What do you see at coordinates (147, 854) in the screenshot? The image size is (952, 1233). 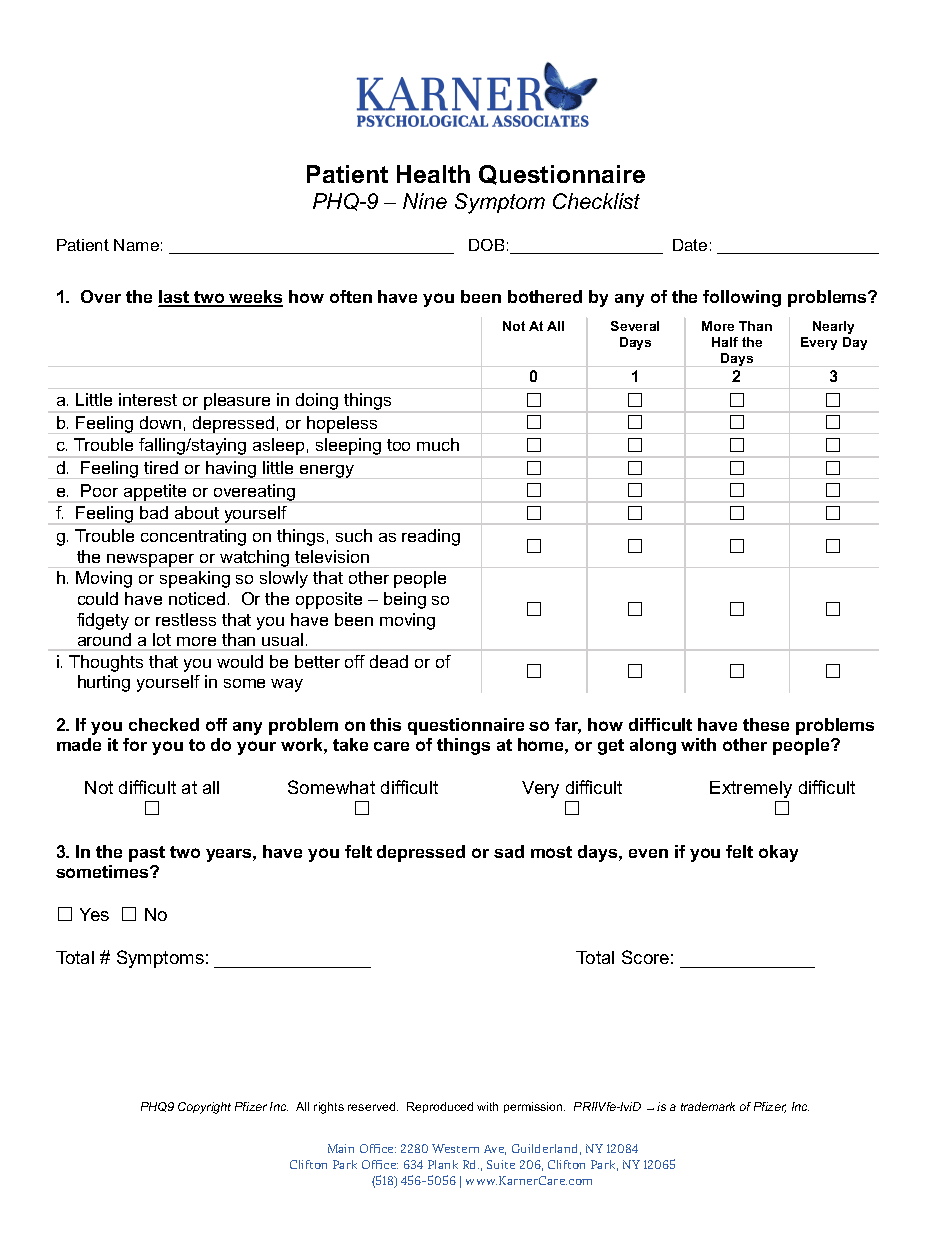 I see `past` at bounding box center [147, 854].
